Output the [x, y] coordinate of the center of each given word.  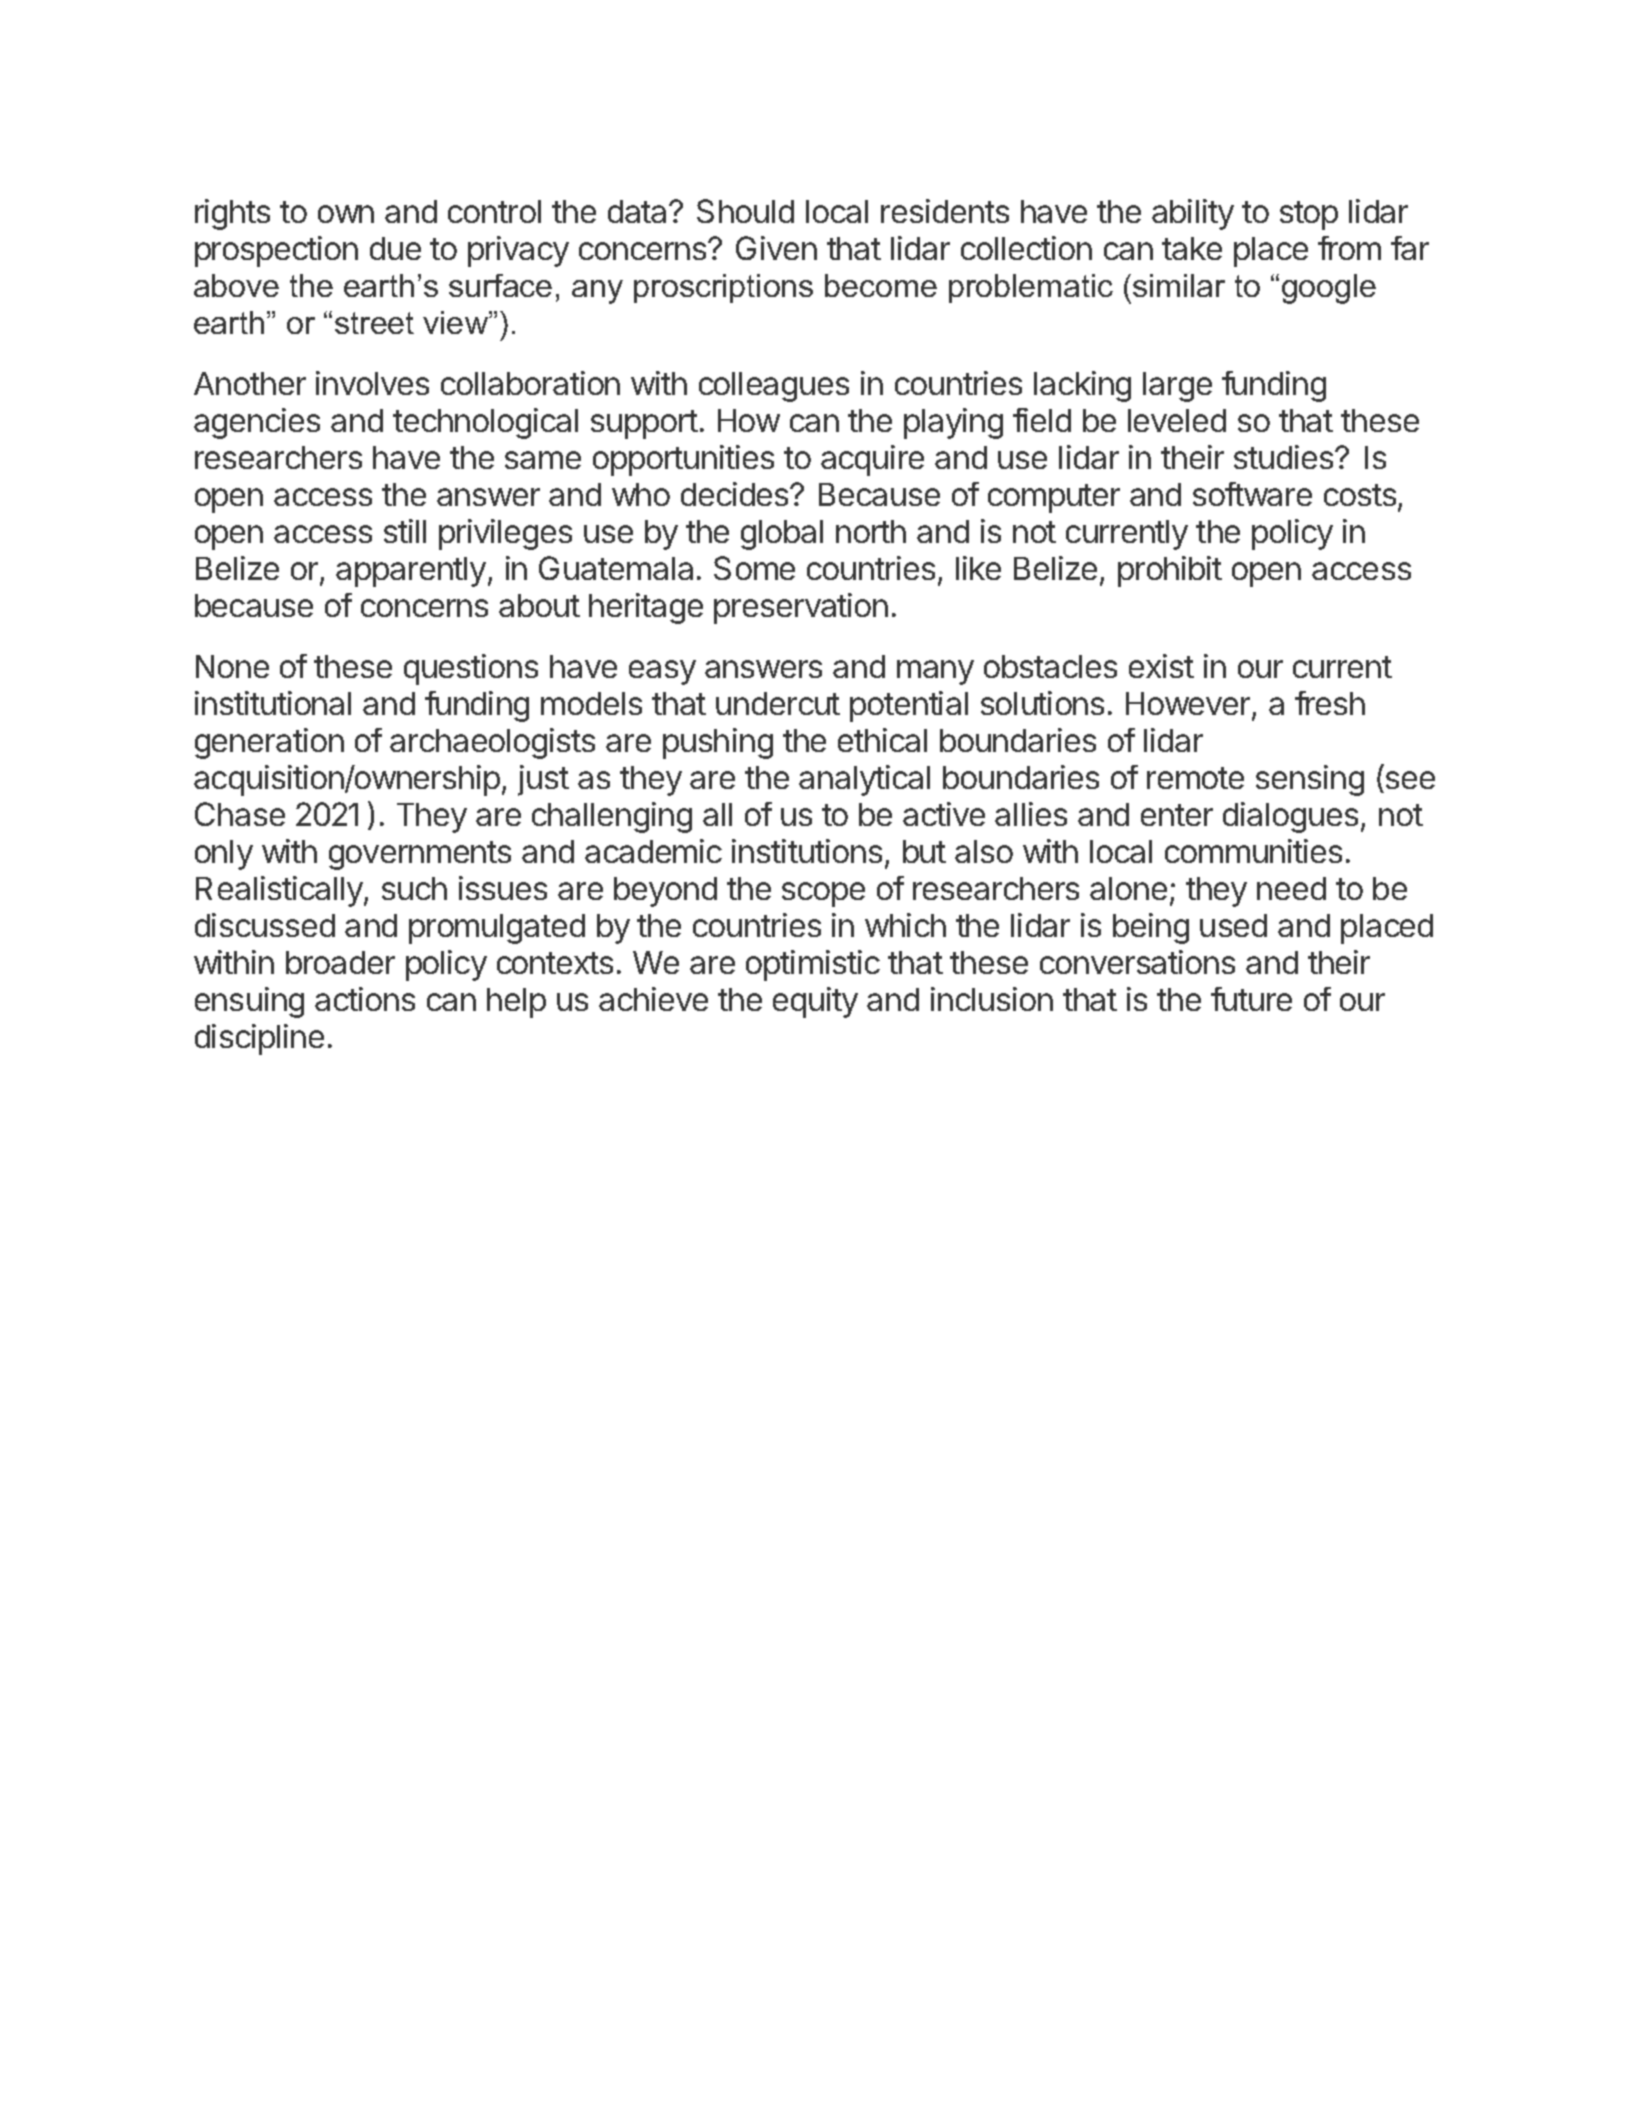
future [1251, 999]
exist [1161, 666]
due [395, 248]
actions [365, 999]
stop [1309, 215]
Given [776, 248]
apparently [411, 572]
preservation [801, 608]
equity [815, 1002]
